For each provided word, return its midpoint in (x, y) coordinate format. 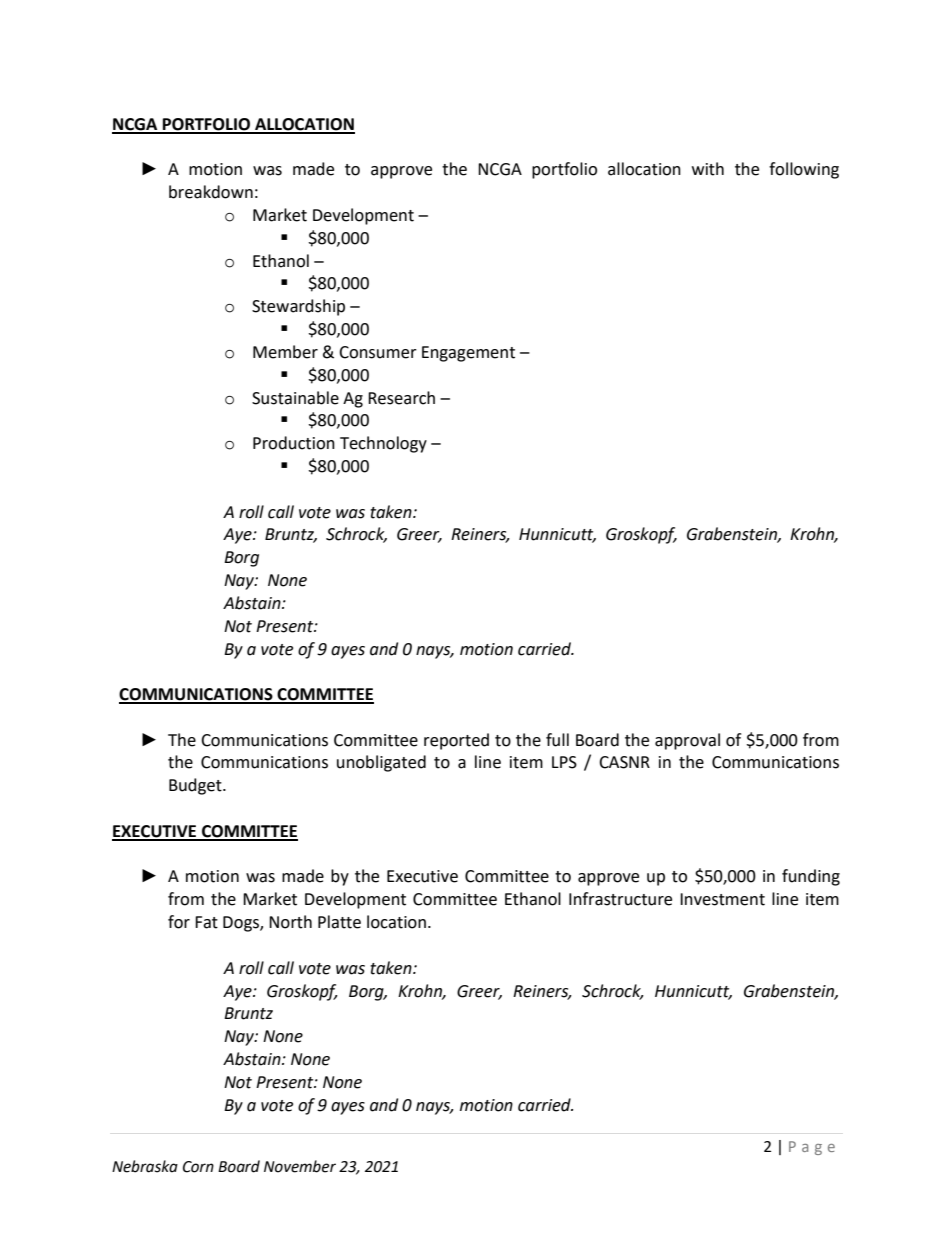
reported (456, 741)
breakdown (211, 192)
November (300, 1166)
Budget (196, 786)
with (708, 169)
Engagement (468, 354)
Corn (198, 1167)
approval (687, 741)
